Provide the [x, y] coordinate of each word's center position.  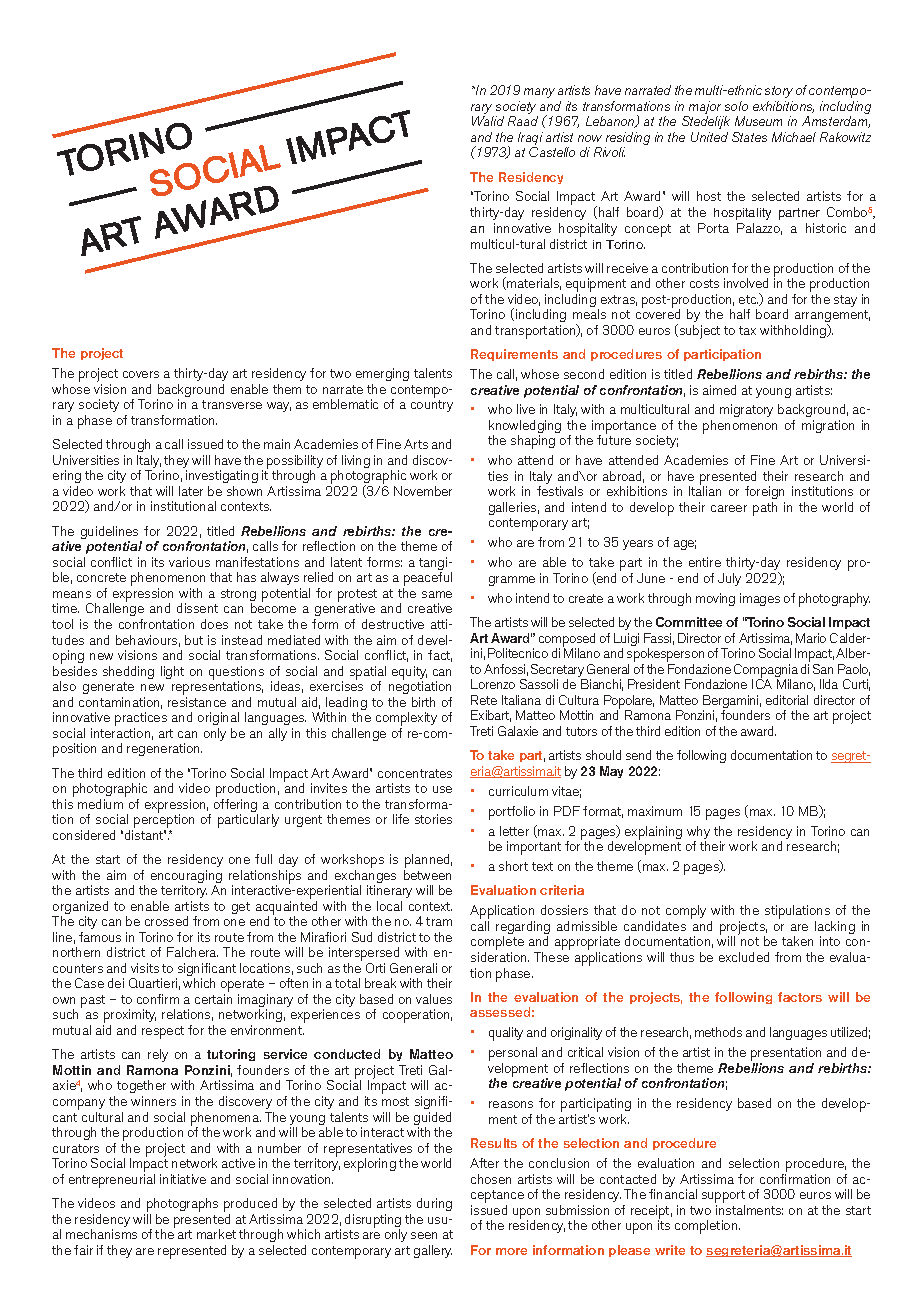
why [698, 834]
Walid [488, 121]
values [434, 999]
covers [141, 374]
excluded [744, 957]
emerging [382, 376]
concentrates [415, 773]
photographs [182, 1206]
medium [100, 804]
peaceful [427, 580]
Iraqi [530, 140]
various [189, 562]
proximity [129, 1017]
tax [747, 330]
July [729, 579]
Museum [758, 121]
